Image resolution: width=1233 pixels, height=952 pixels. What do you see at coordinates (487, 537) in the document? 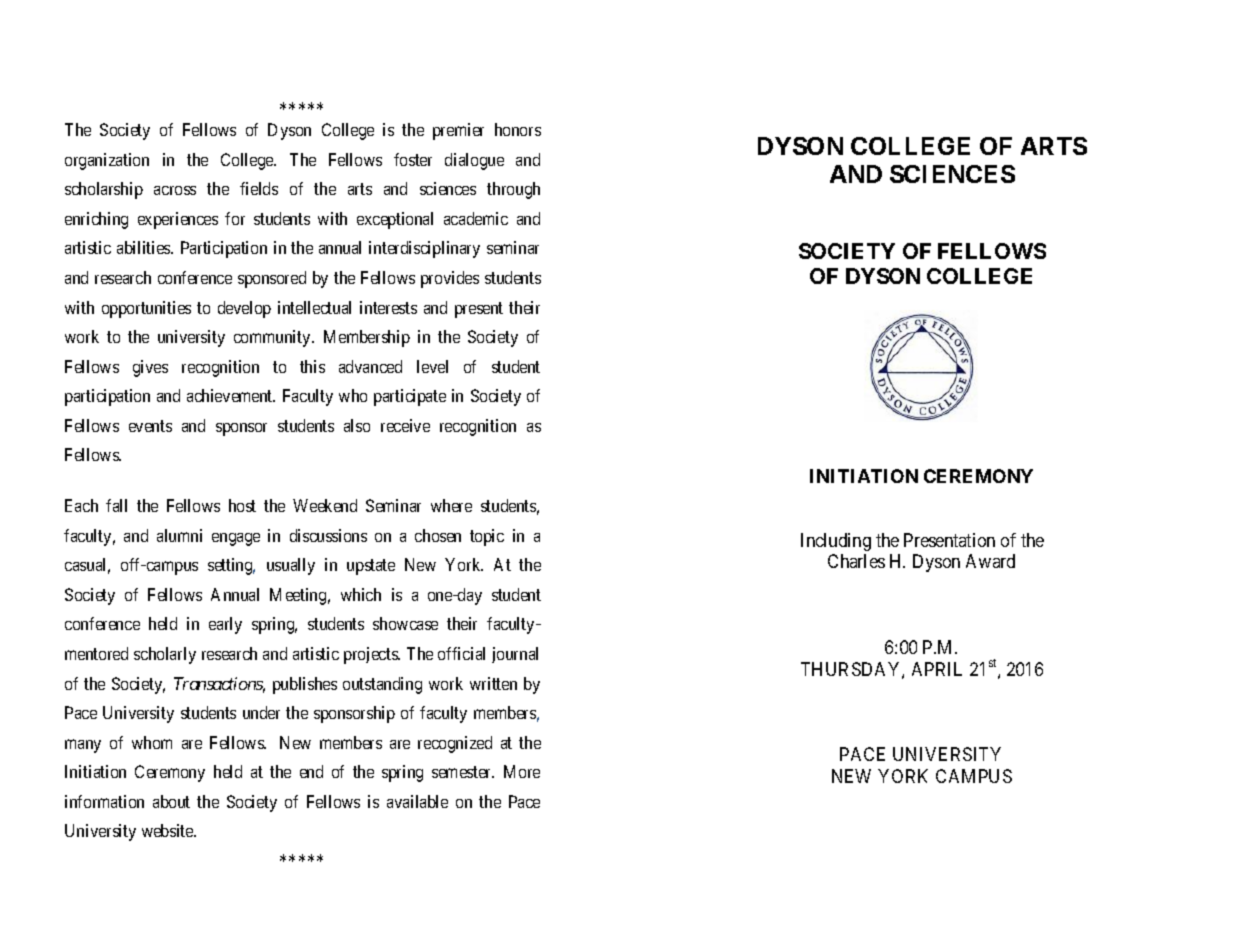
I see `topic` at bounding box center [487, 537].
